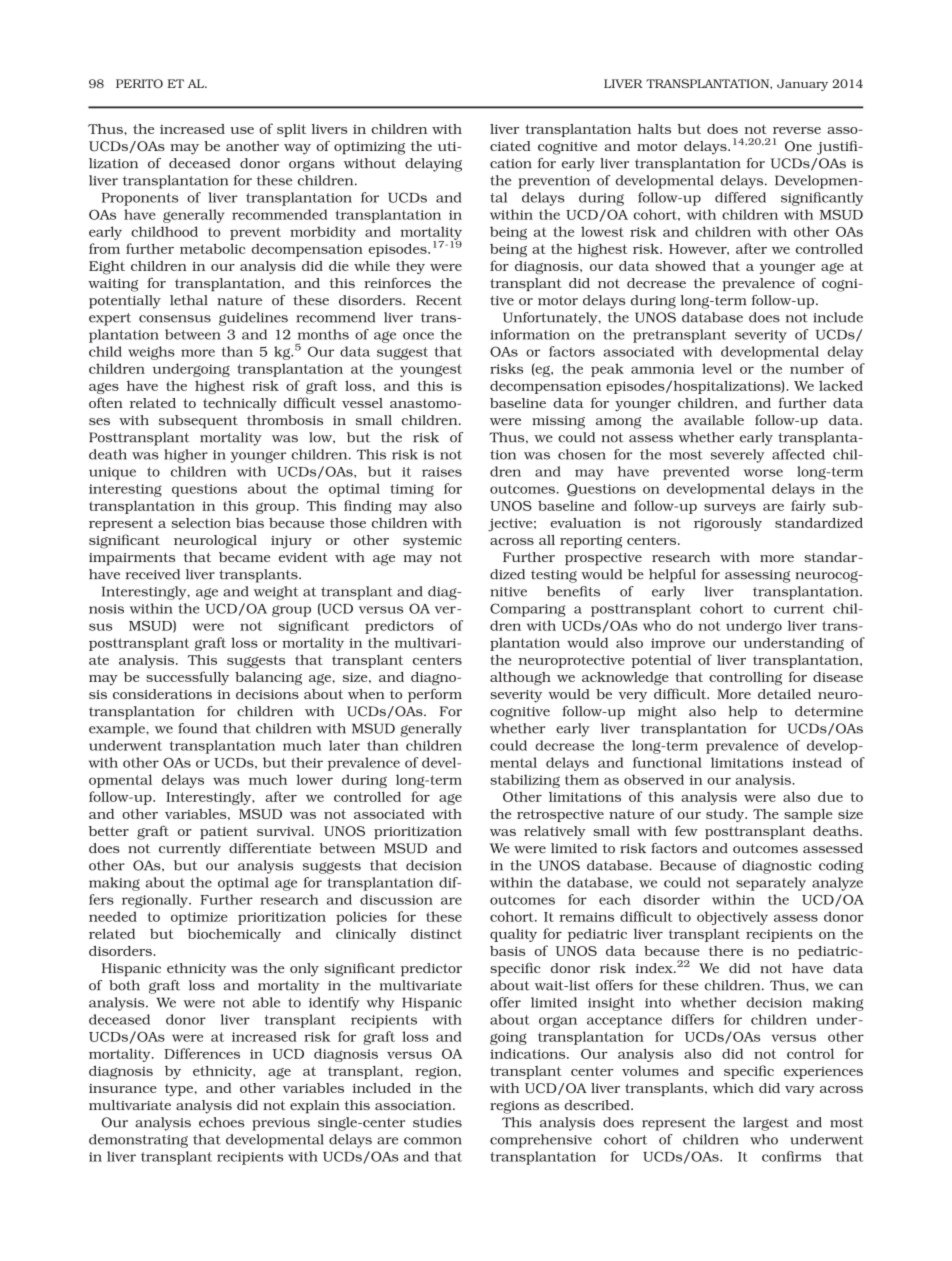  Describe the element at coordinates (797, 130) in the screenshot. I see `reverse` at that location.
